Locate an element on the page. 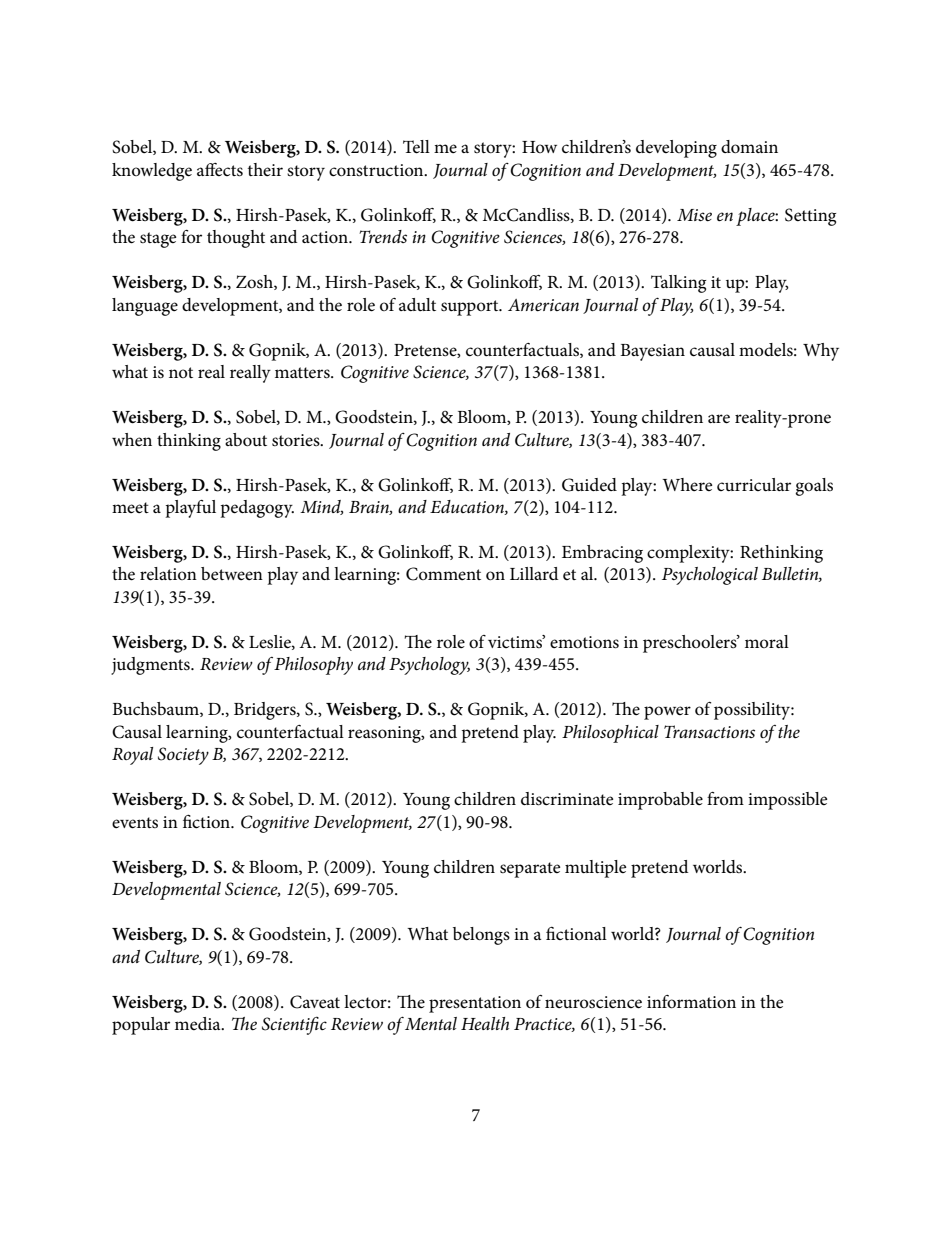  Education is located at coordinates (468, 507).
